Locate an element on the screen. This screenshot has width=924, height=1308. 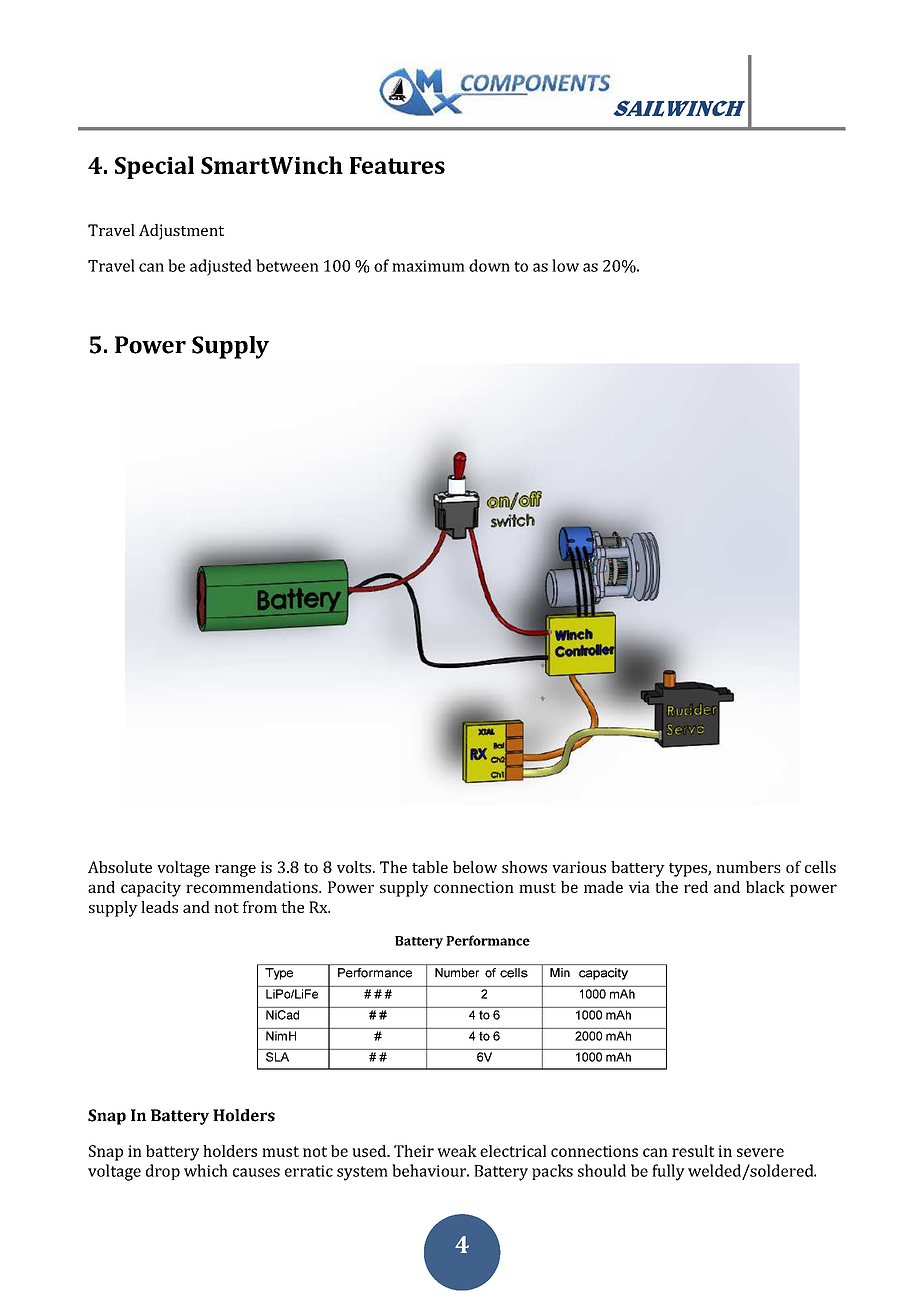
below is located at coordinates (475, 867).
